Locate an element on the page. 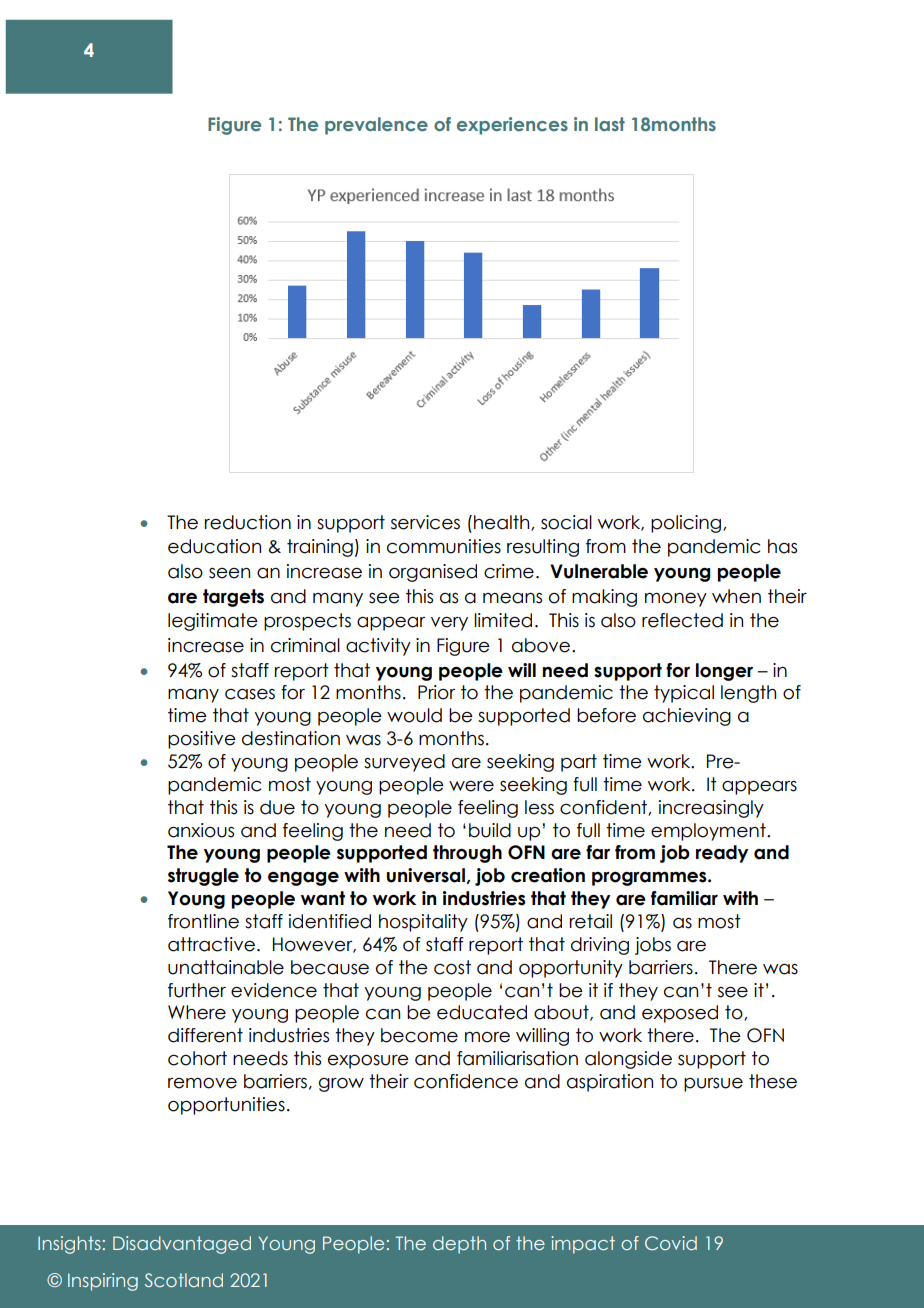  typical is located at coordinates (684, 694).
